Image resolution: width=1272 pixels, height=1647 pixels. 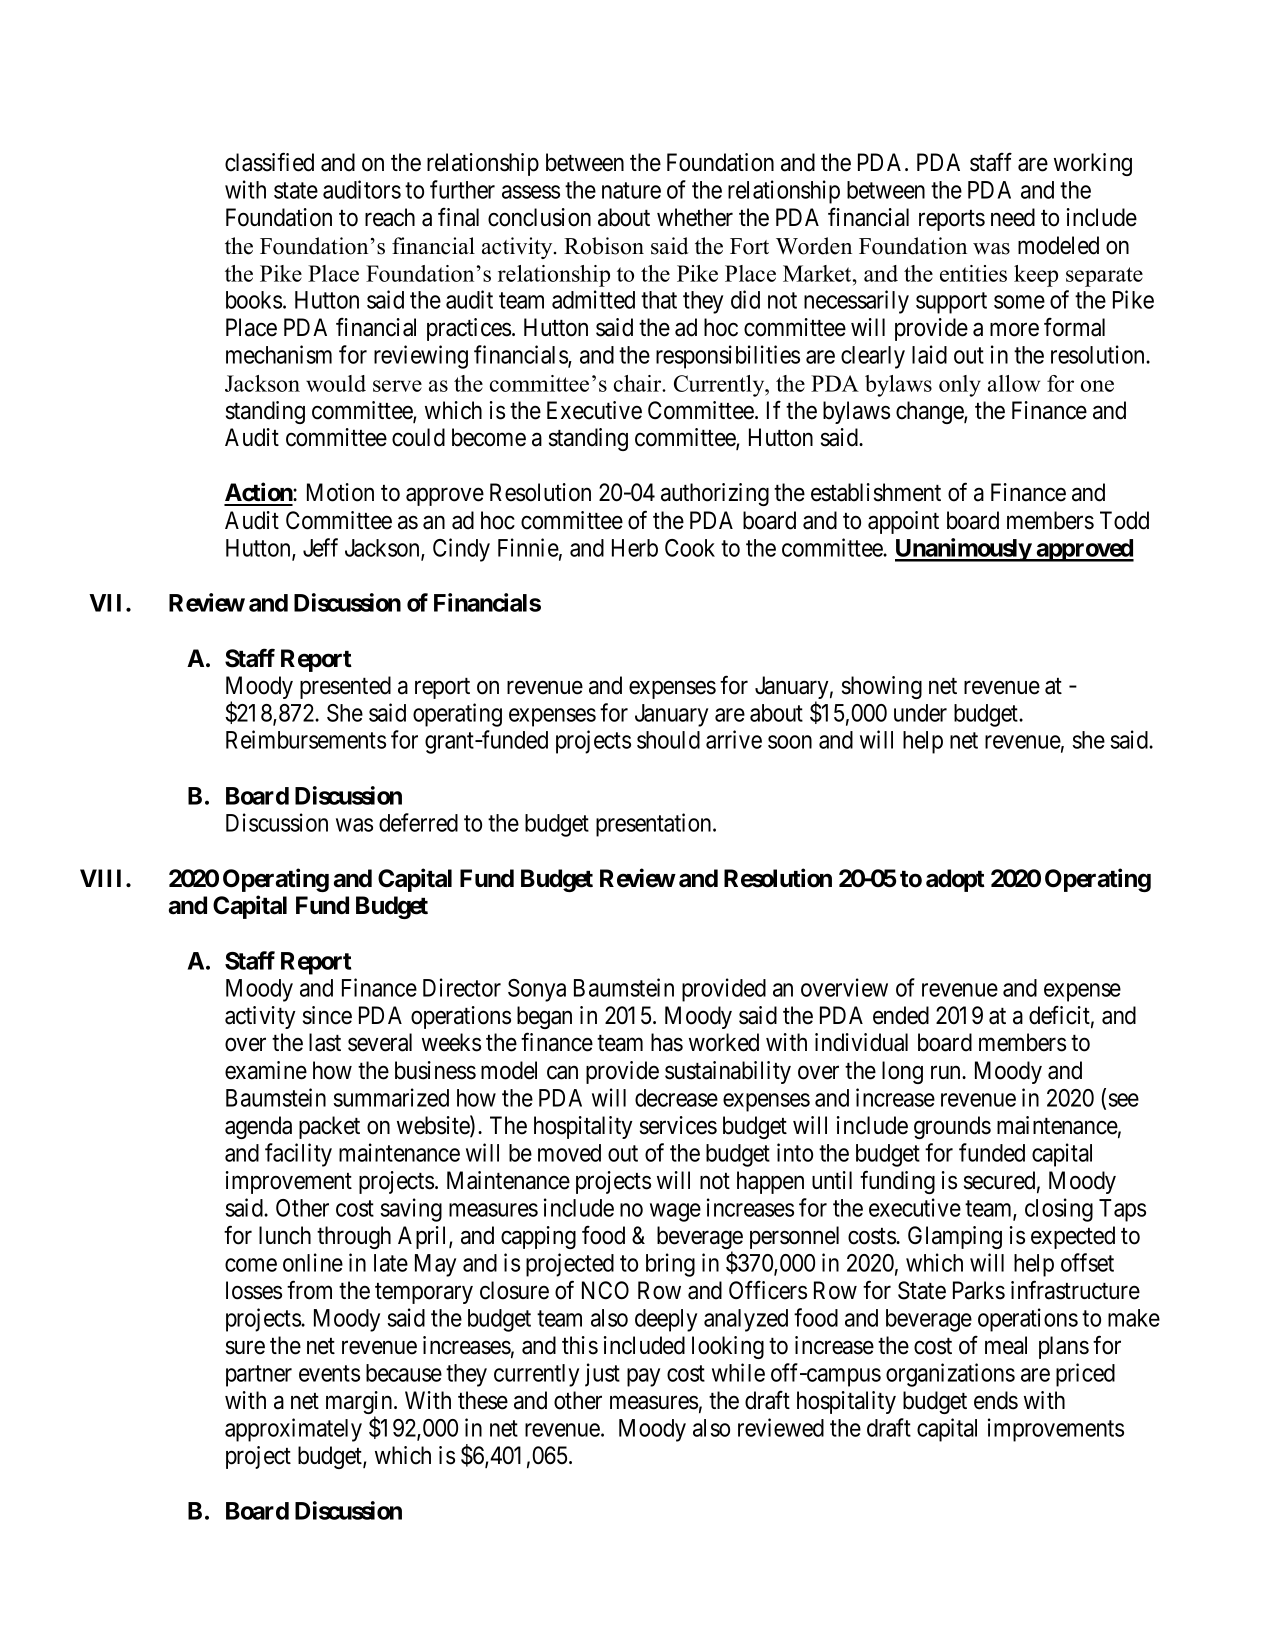 What do you see at coordinates (955, 880) in the page?
I see `adopt` at bounding box center [955, 880].
